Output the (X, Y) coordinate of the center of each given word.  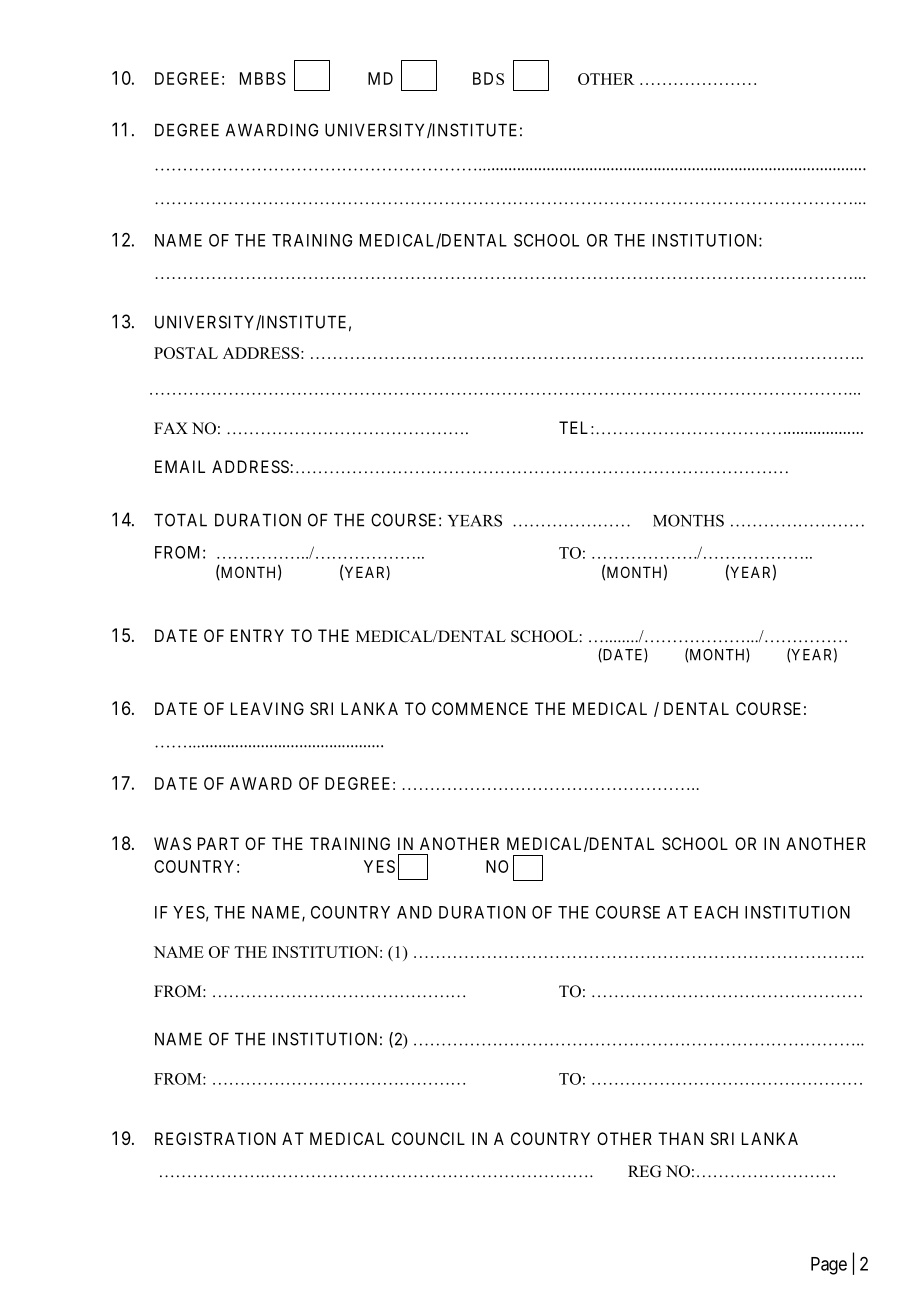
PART (218, 843)
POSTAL (186, 353)
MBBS (263, 78)
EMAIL (180, 466)
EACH (716, 912)
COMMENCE (480, 708)
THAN (680, 1138)
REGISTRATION (215, 1138)
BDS (488, 78)
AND (414, 912)
